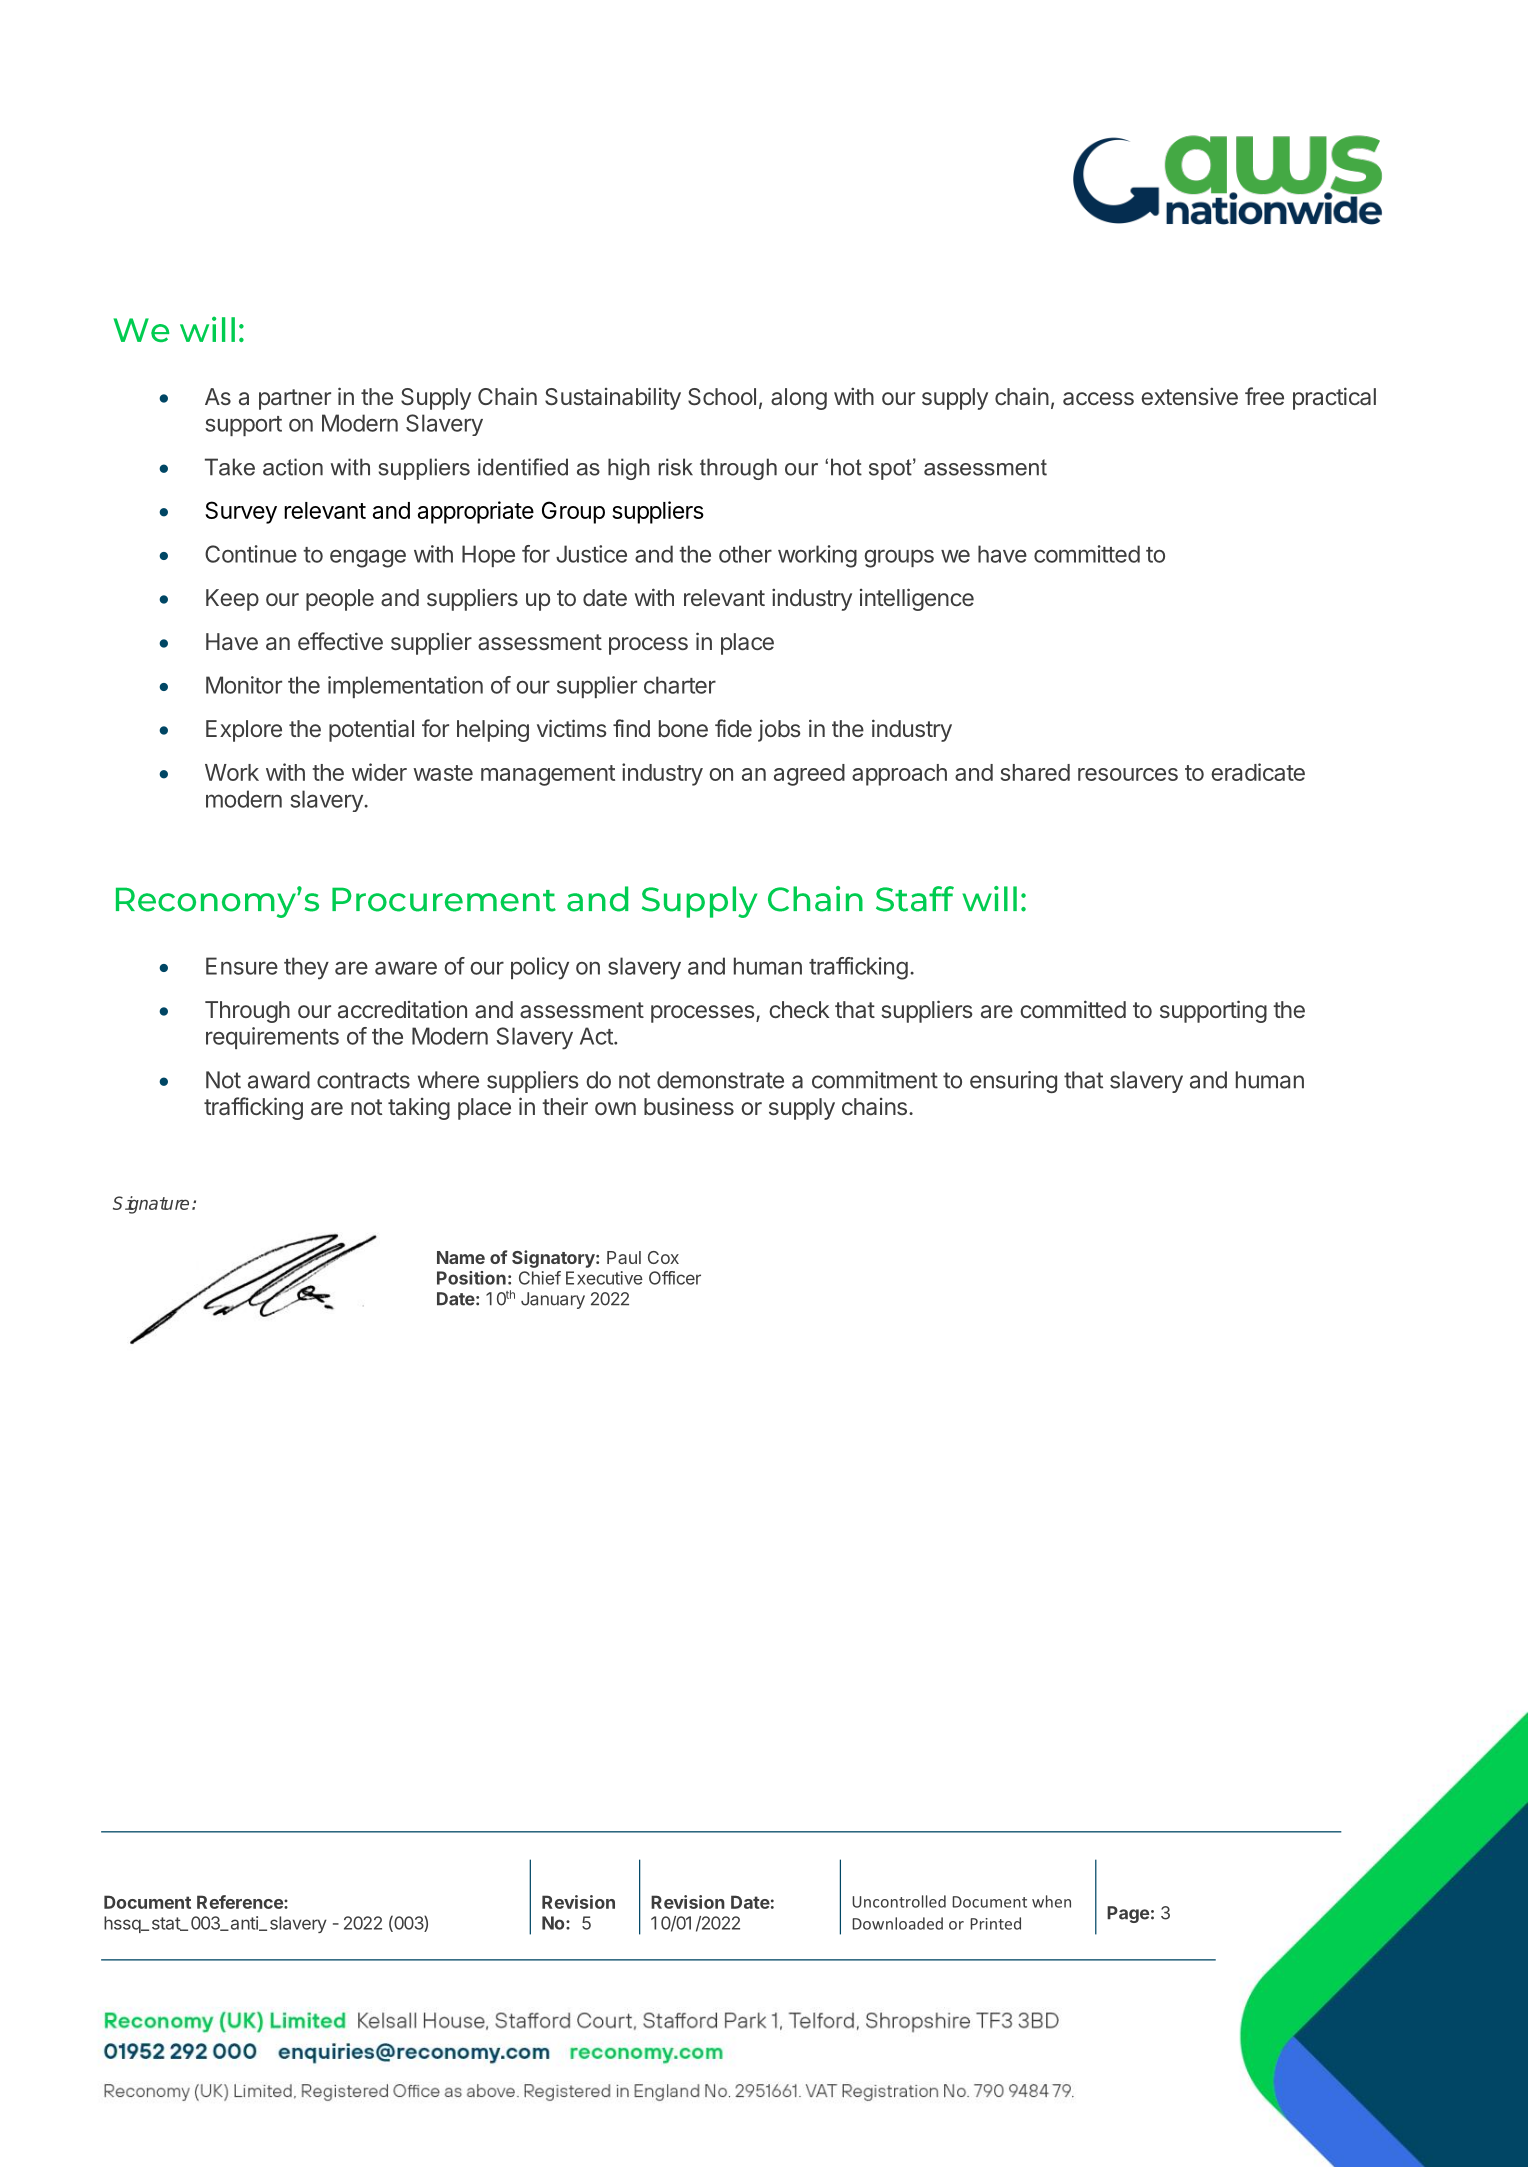  What do you see at coordinates (897, 1923) in the screenshot?
I see `Downloaded` at bounding box center [897, 1923].
